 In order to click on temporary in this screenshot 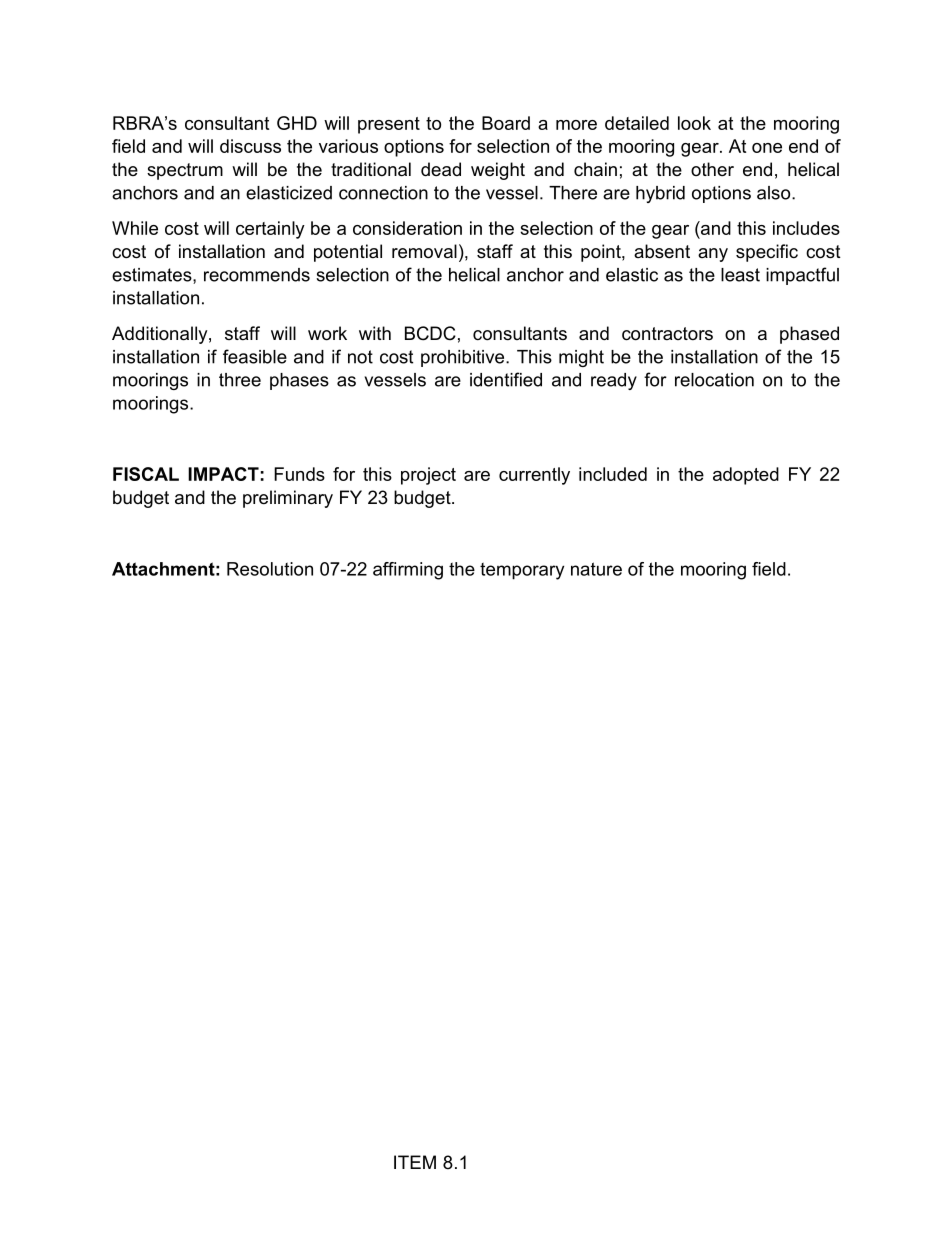, I will do `click(522, 571)`.
